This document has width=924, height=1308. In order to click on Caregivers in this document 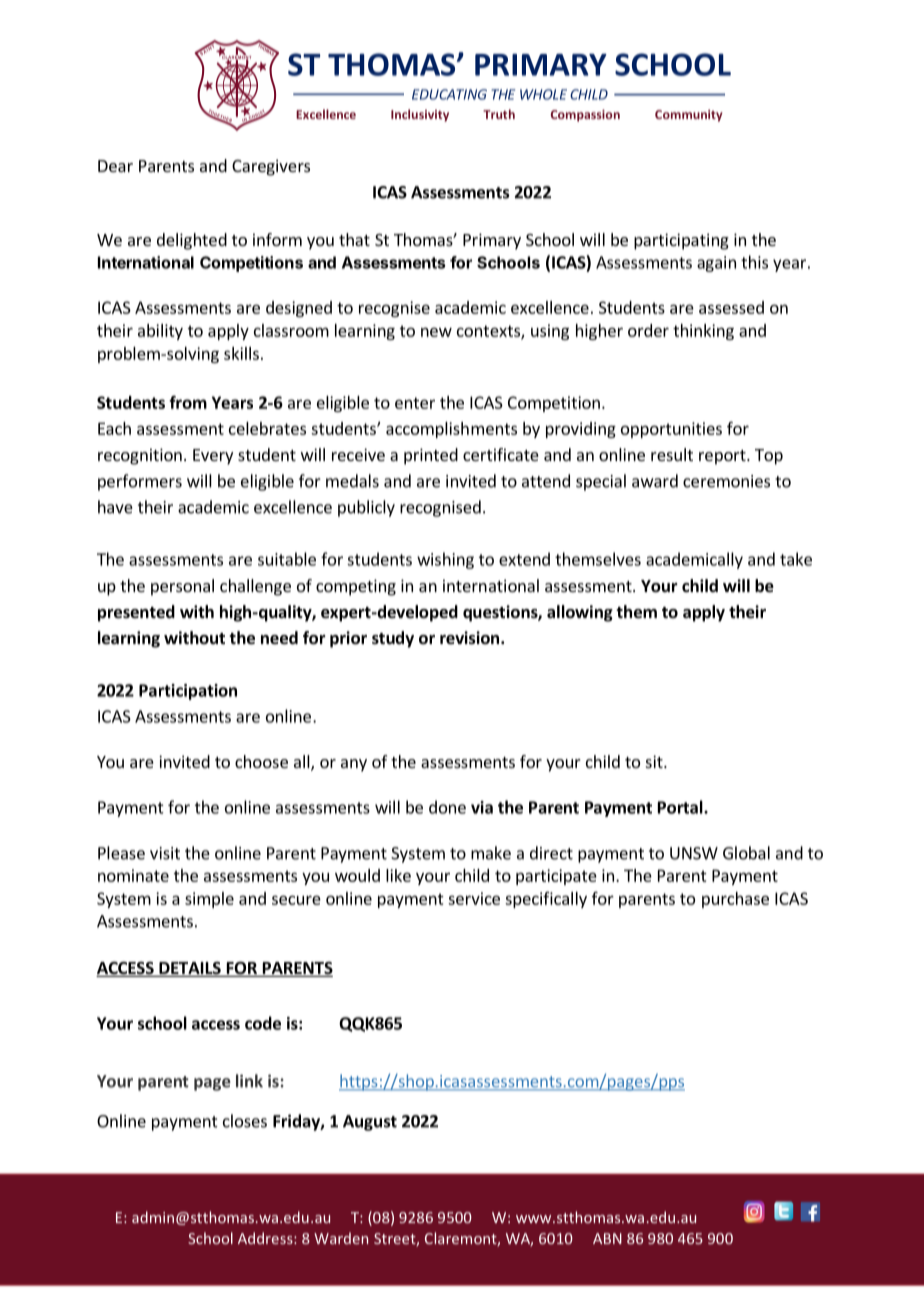, I will do `click(271, 167)`.
